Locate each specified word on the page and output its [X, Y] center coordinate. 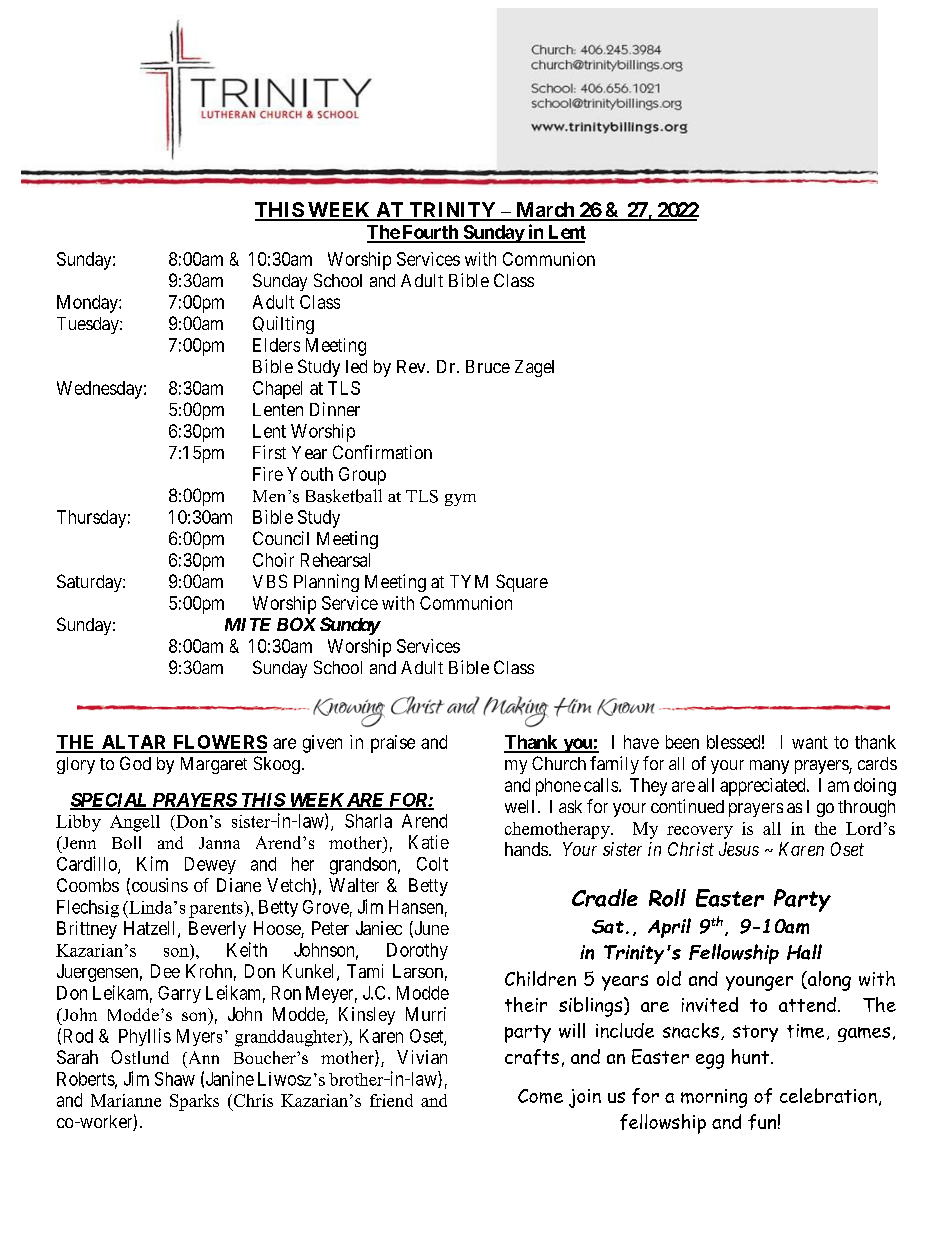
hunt [752, 1056]
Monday [88, 304]
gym [460, 500]
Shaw [175, 1079]
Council [281, 538]
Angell [135, 823]
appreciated [764, 787]
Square [522, 583]
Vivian [422, 1057]
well [519, 806]
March [545, 211]
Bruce [488, 366]
